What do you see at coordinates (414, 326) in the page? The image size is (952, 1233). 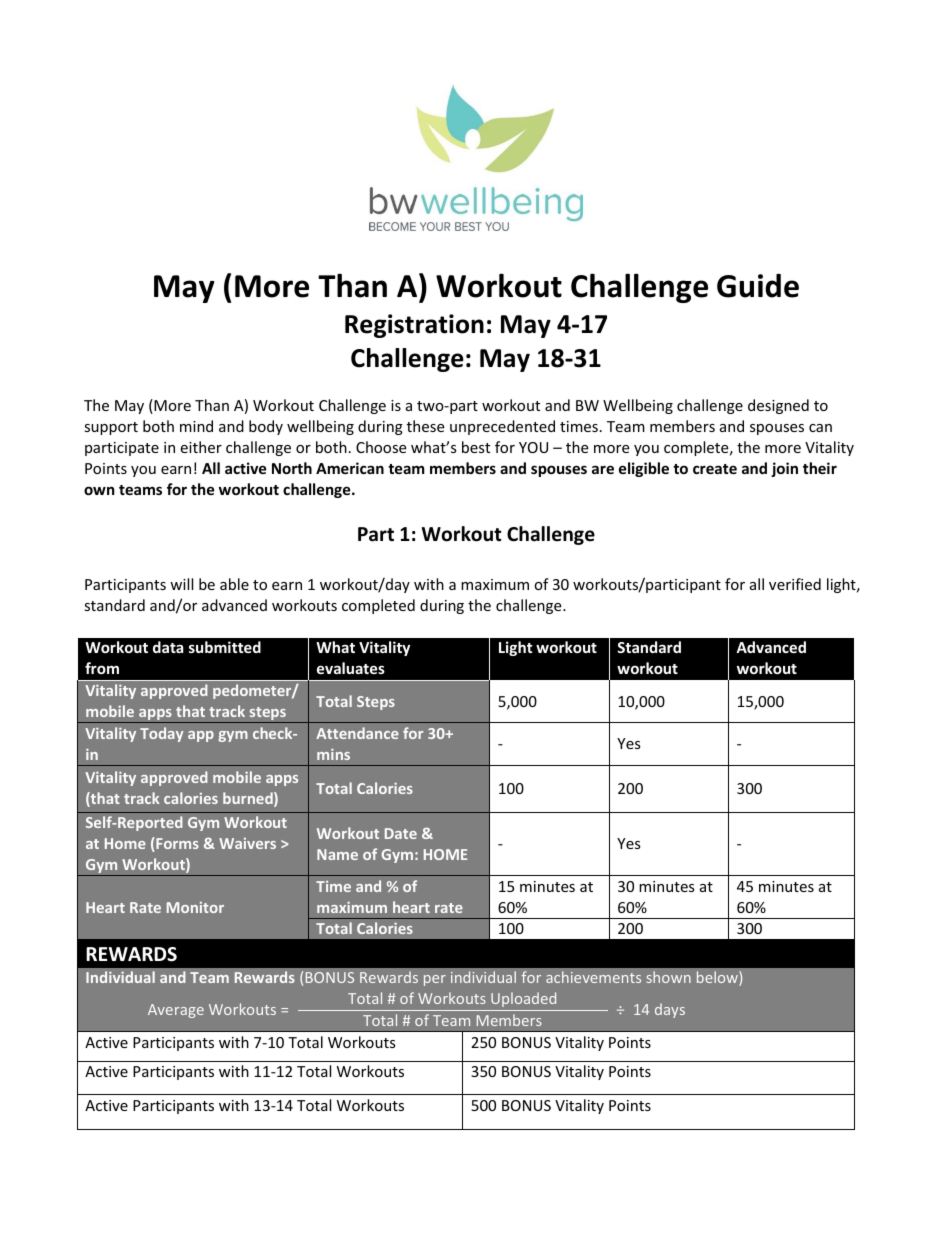 I see `Registration` at bounding box center [414, 326].
